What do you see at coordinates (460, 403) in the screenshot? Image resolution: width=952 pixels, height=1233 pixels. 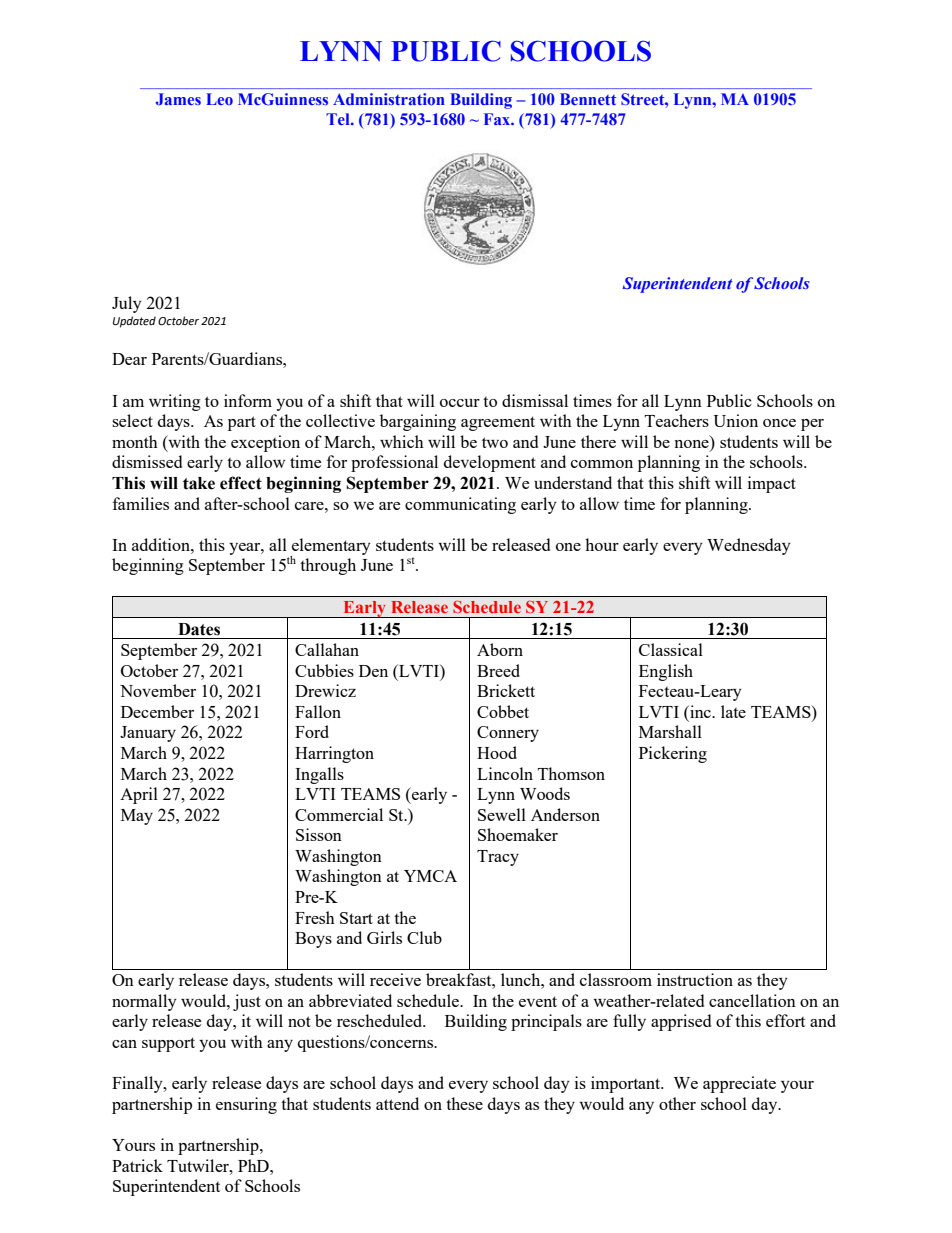 I see `occur` at bounding box center [460, 403].
